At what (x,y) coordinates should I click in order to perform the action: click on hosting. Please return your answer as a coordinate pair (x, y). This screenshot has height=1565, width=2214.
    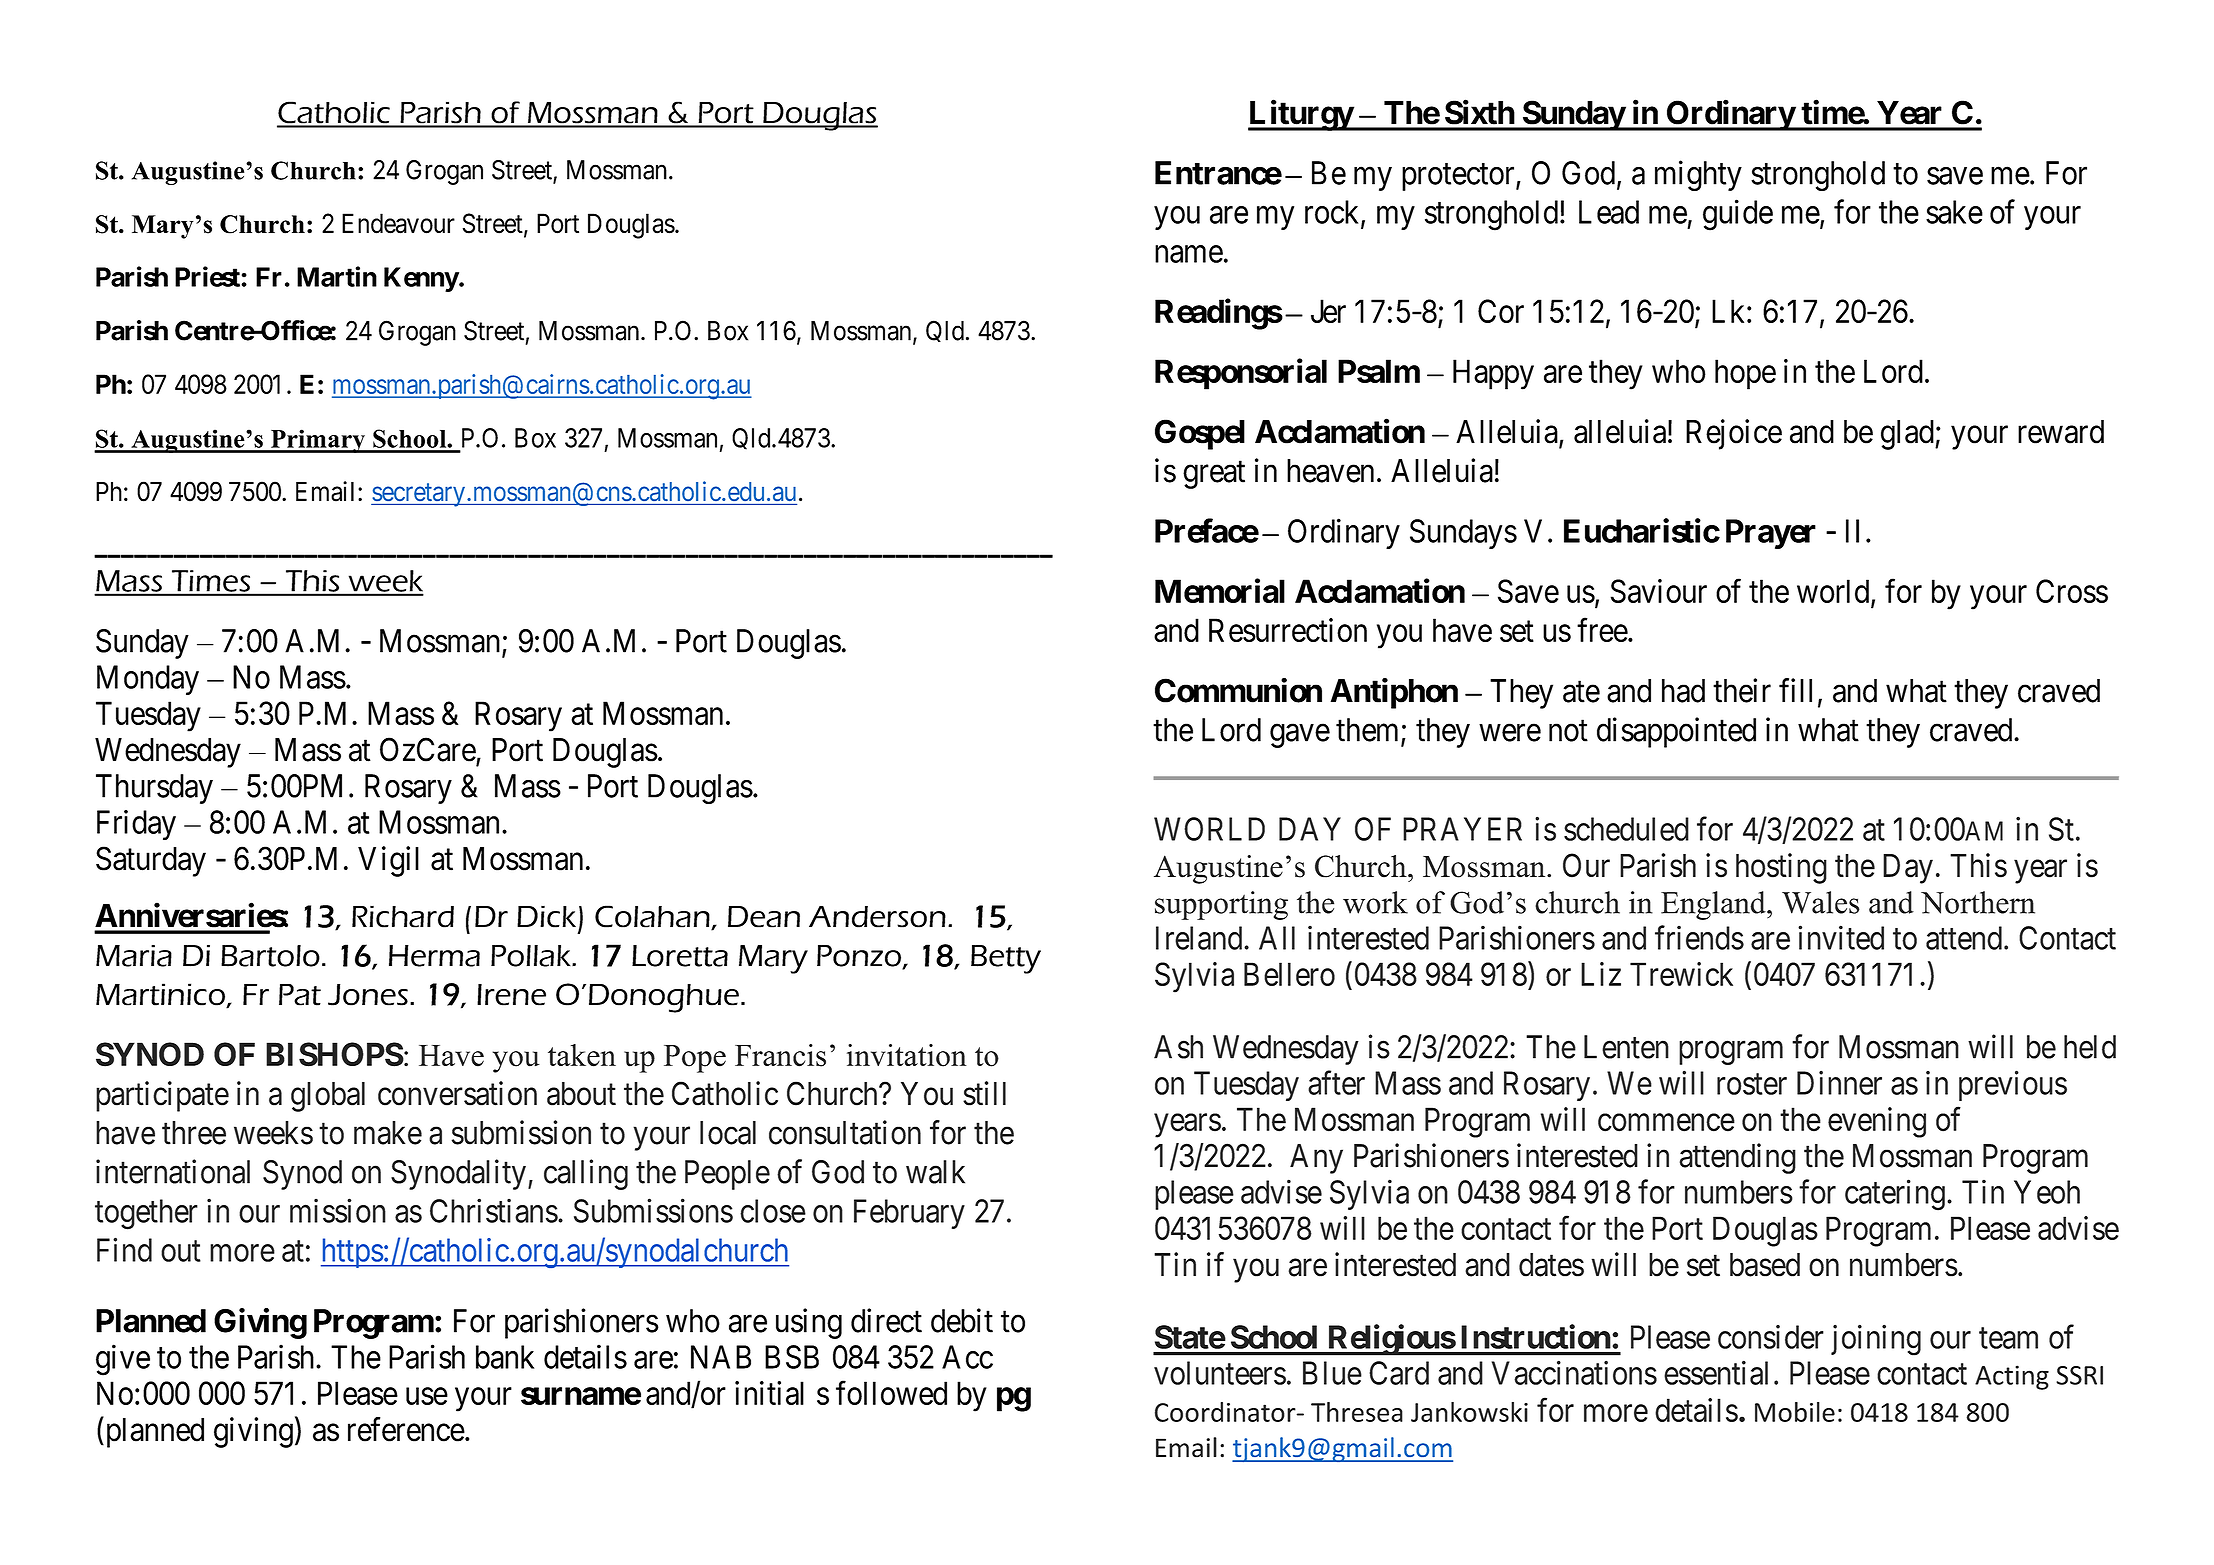
    Looking at the image, I should click on (1781, 868).
